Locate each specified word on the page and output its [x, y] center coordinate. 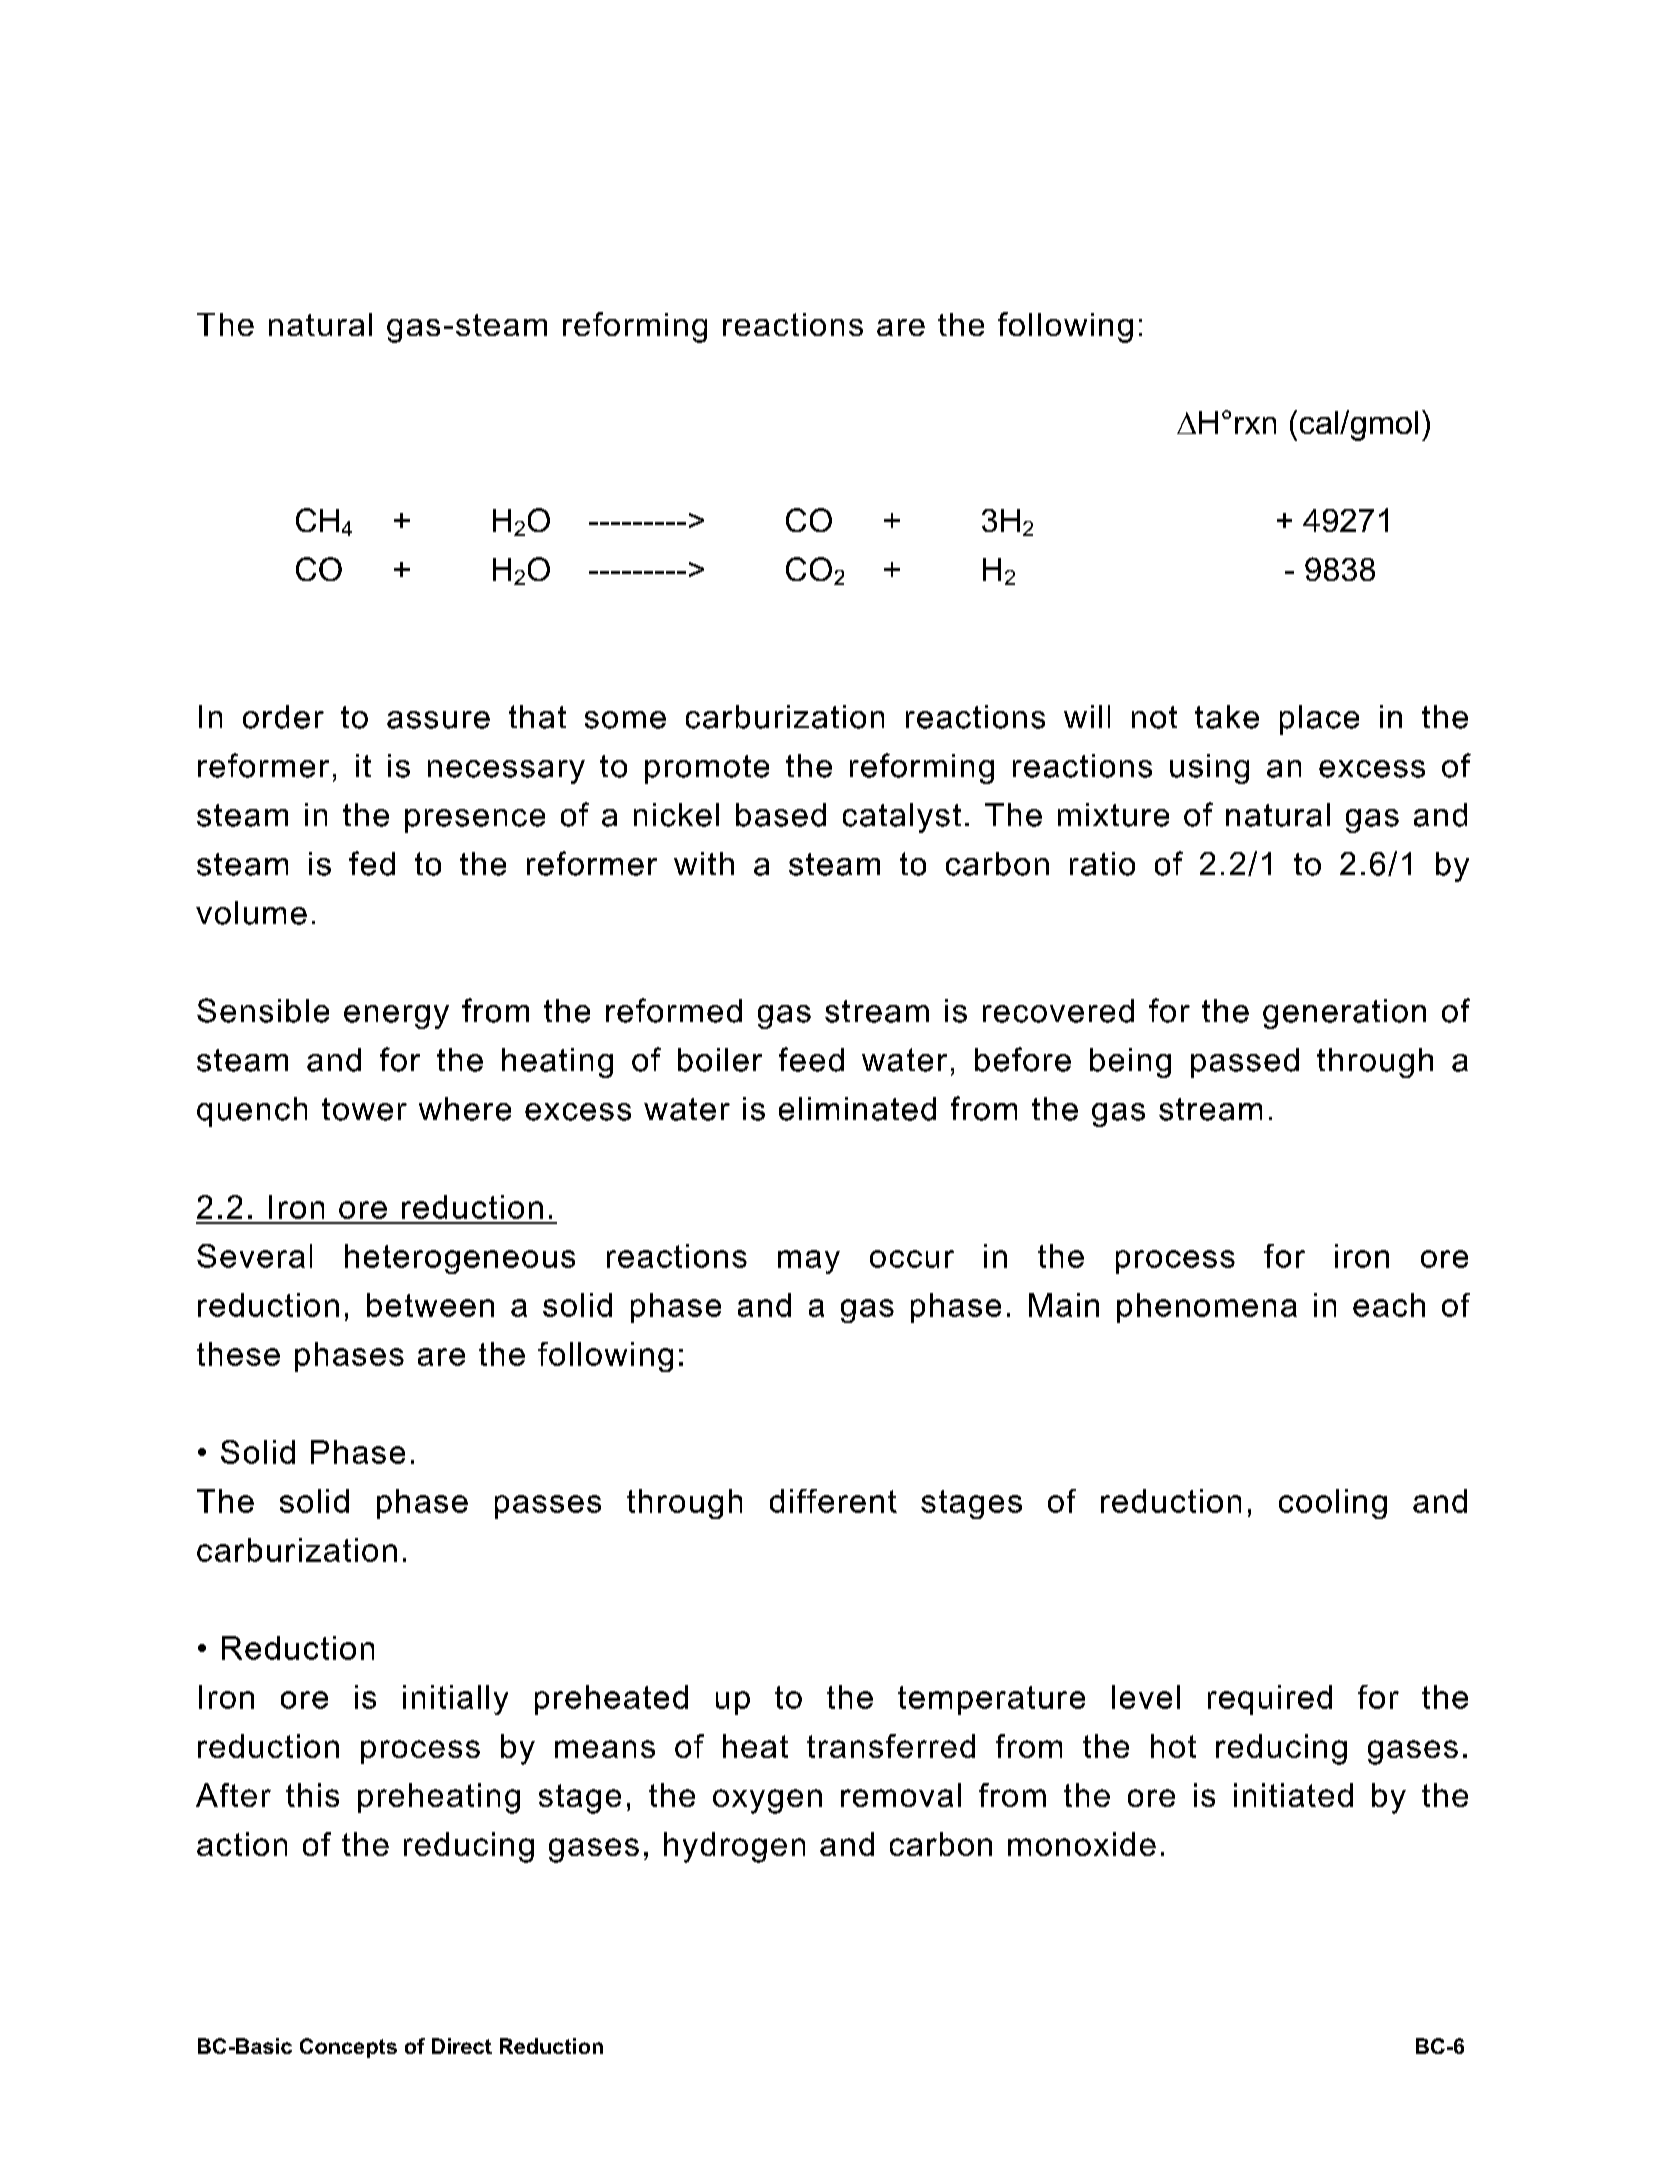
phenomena [1207, 1308]
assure [438, 720]
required [1270, 1700]
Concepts [348, 2048]
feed [811, 1059]
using [1209, 769]
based [781, 815]
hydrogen [734, 1847]
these [238, 1354]
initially [455, 1700]
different [833, 1501]
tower [364, 1109]
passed [1245, 1063]
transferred [891, 1746]
